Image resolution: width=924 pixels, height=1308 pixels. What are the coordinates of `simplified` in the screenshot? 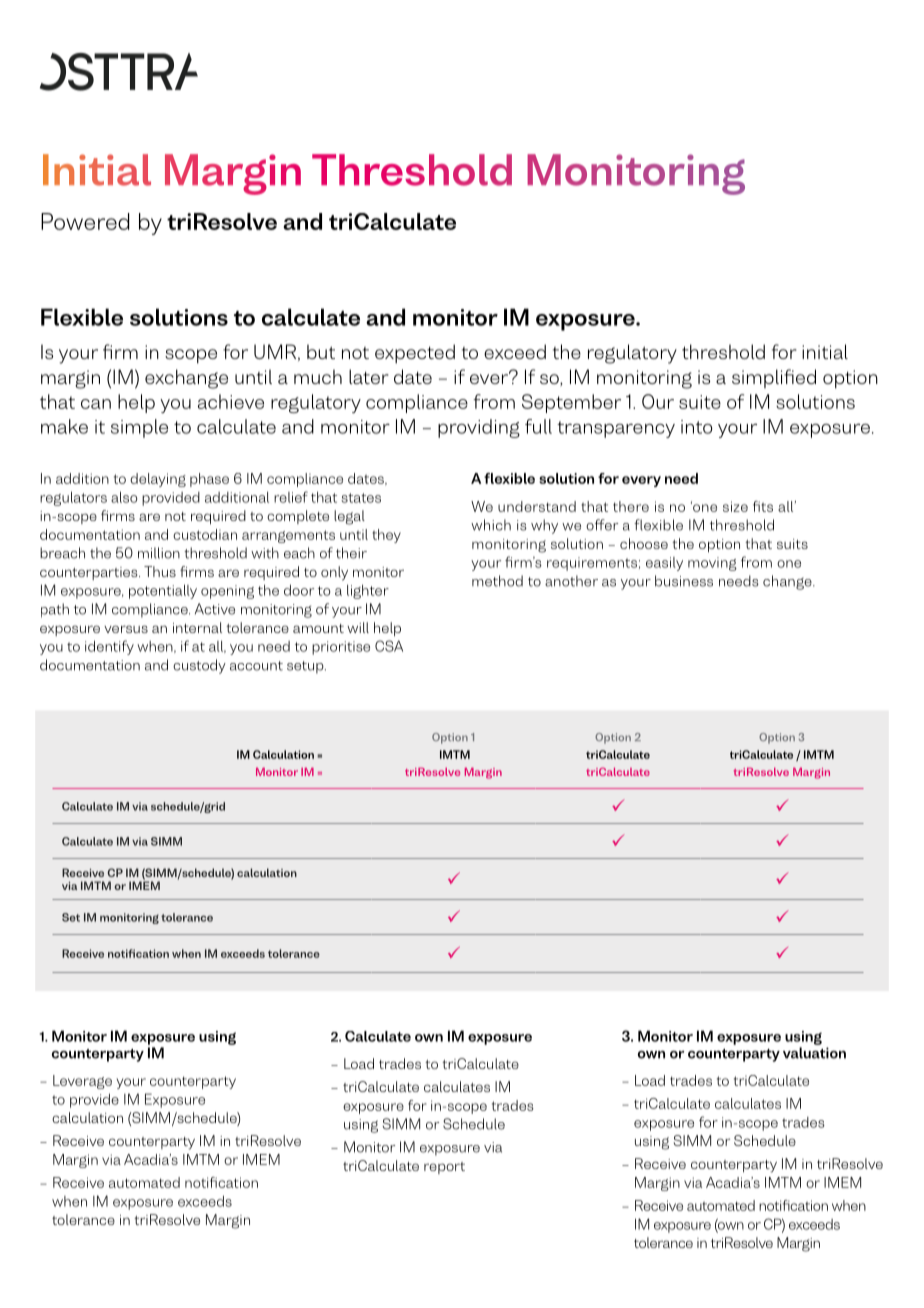 It's located at (774, 378).
